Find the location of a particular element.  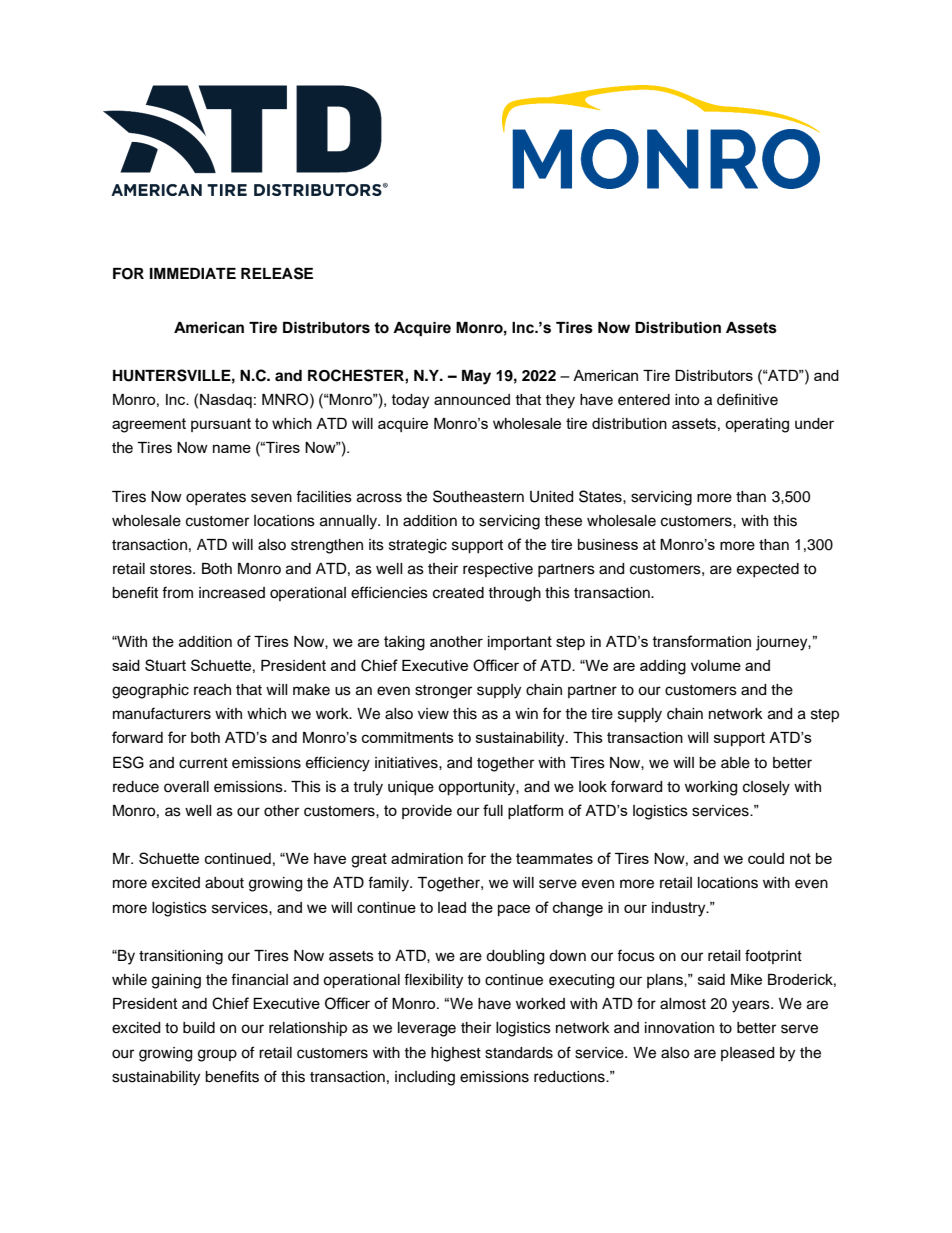

definitive is located at coordinates (747, 399).
